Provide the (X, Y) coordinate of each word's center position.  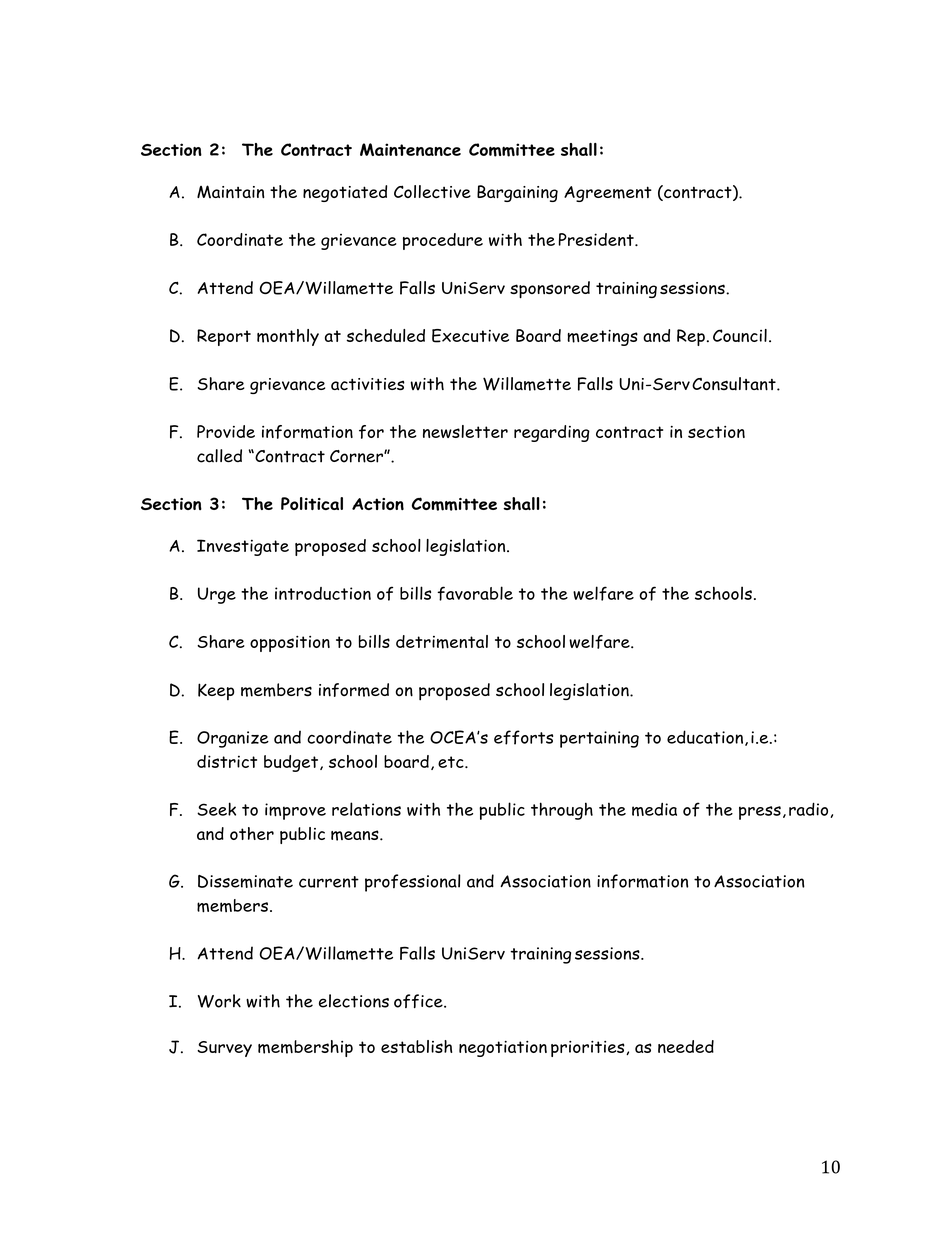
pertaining (599, 739)
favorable (475, 593)
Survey (224, 1049)
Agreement (608, 194)
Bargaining (517, 193)
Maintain (230, 191)
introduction (323, 593)
